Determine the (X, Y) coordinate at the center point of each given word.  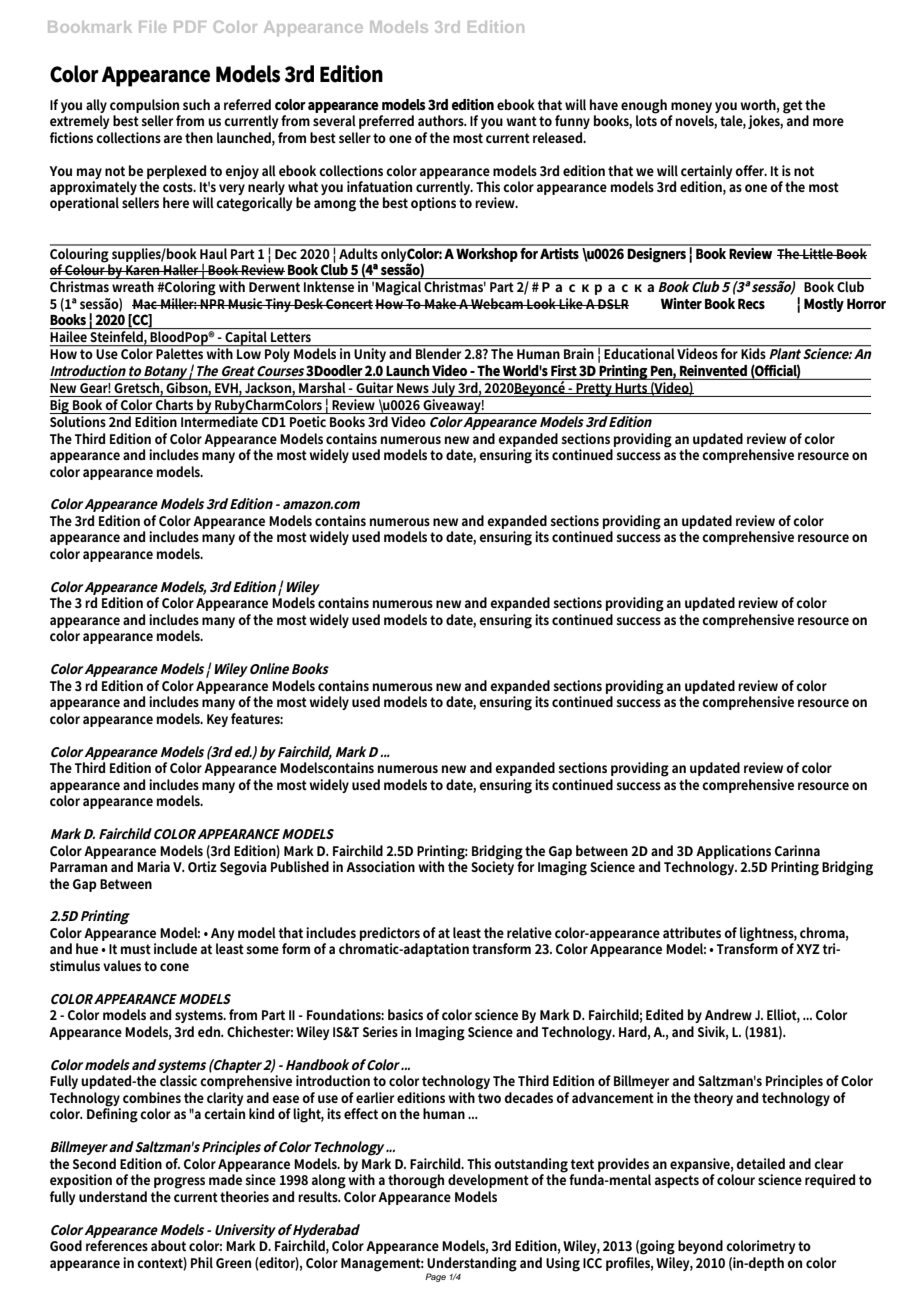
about (168, 1245)
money (691, 107)
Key (217, 720)
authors (442, 120)
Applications (733, 852)
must (136, 949)
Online (269, 668)
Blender (439, 352)
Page (435, 1277)
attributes (692, 932)
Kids (754, 352)
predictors (390, 934)
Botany (165, 373)
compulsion (144, 106)
